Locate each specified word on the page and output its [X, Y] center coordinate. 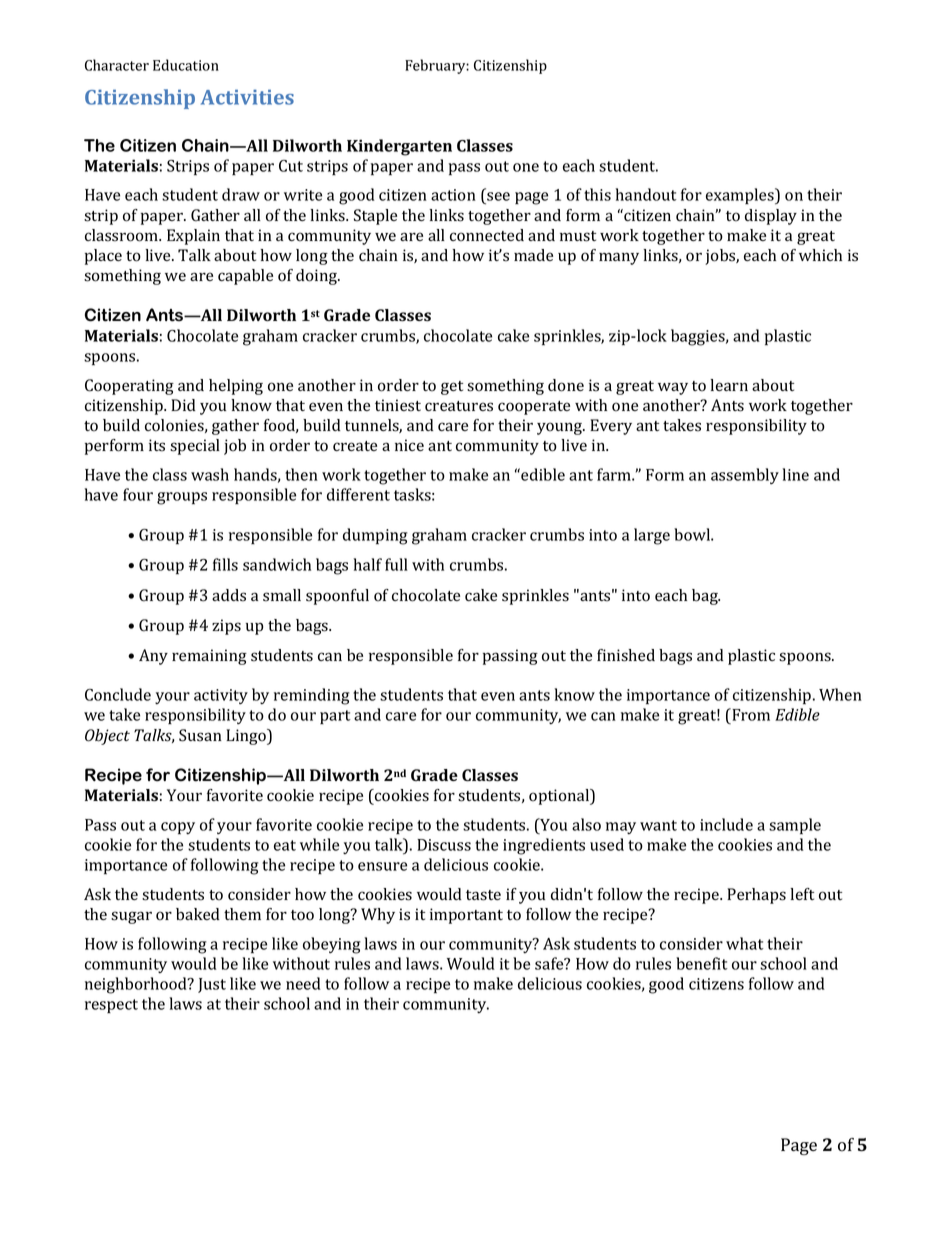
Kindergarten [399, 147]
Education [186, 65]
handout [646, 194]
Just [212, 985]
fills [225, 564]
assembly [745, 476]
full [396, 564]
